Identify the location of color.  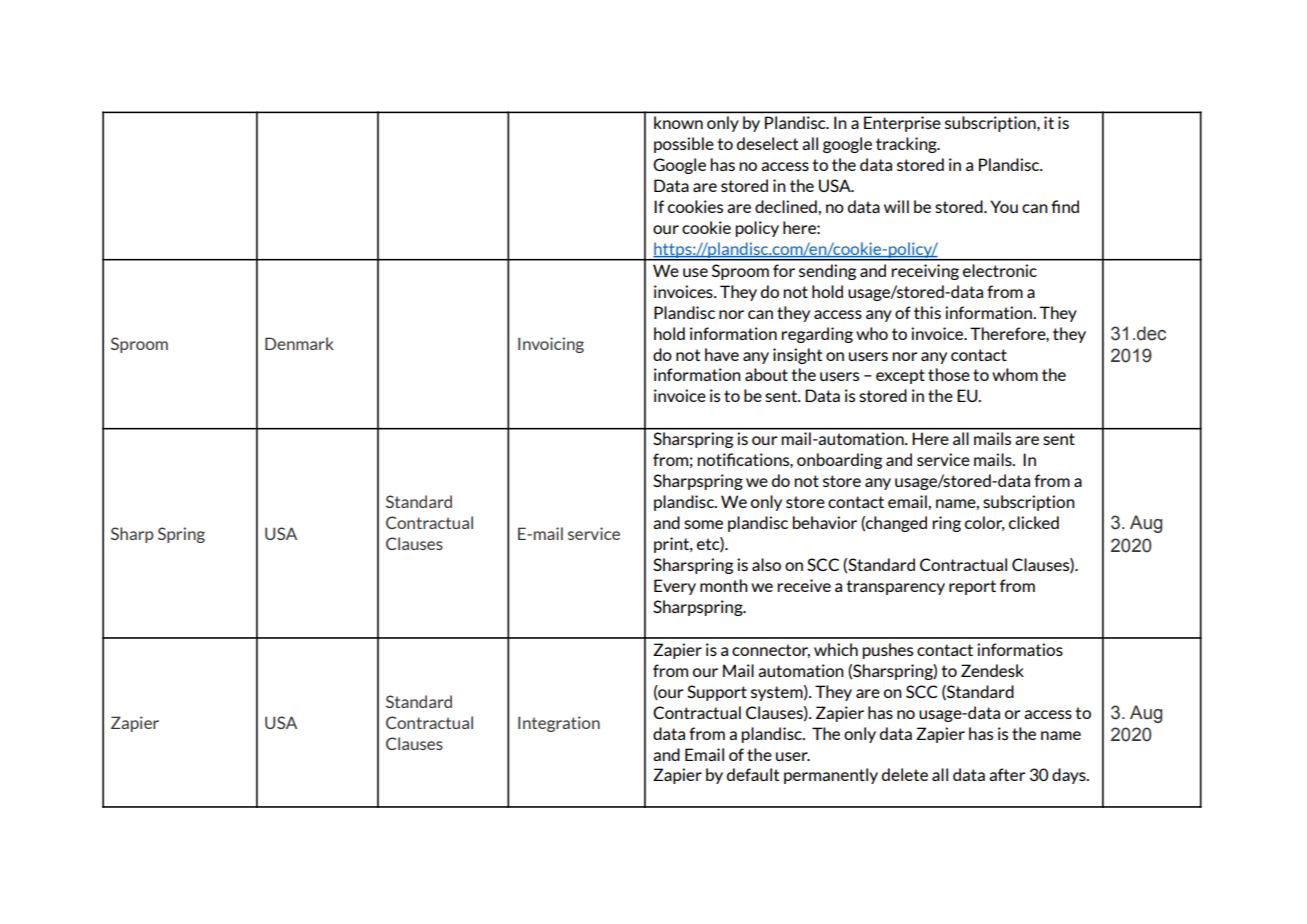
(985, 523).
